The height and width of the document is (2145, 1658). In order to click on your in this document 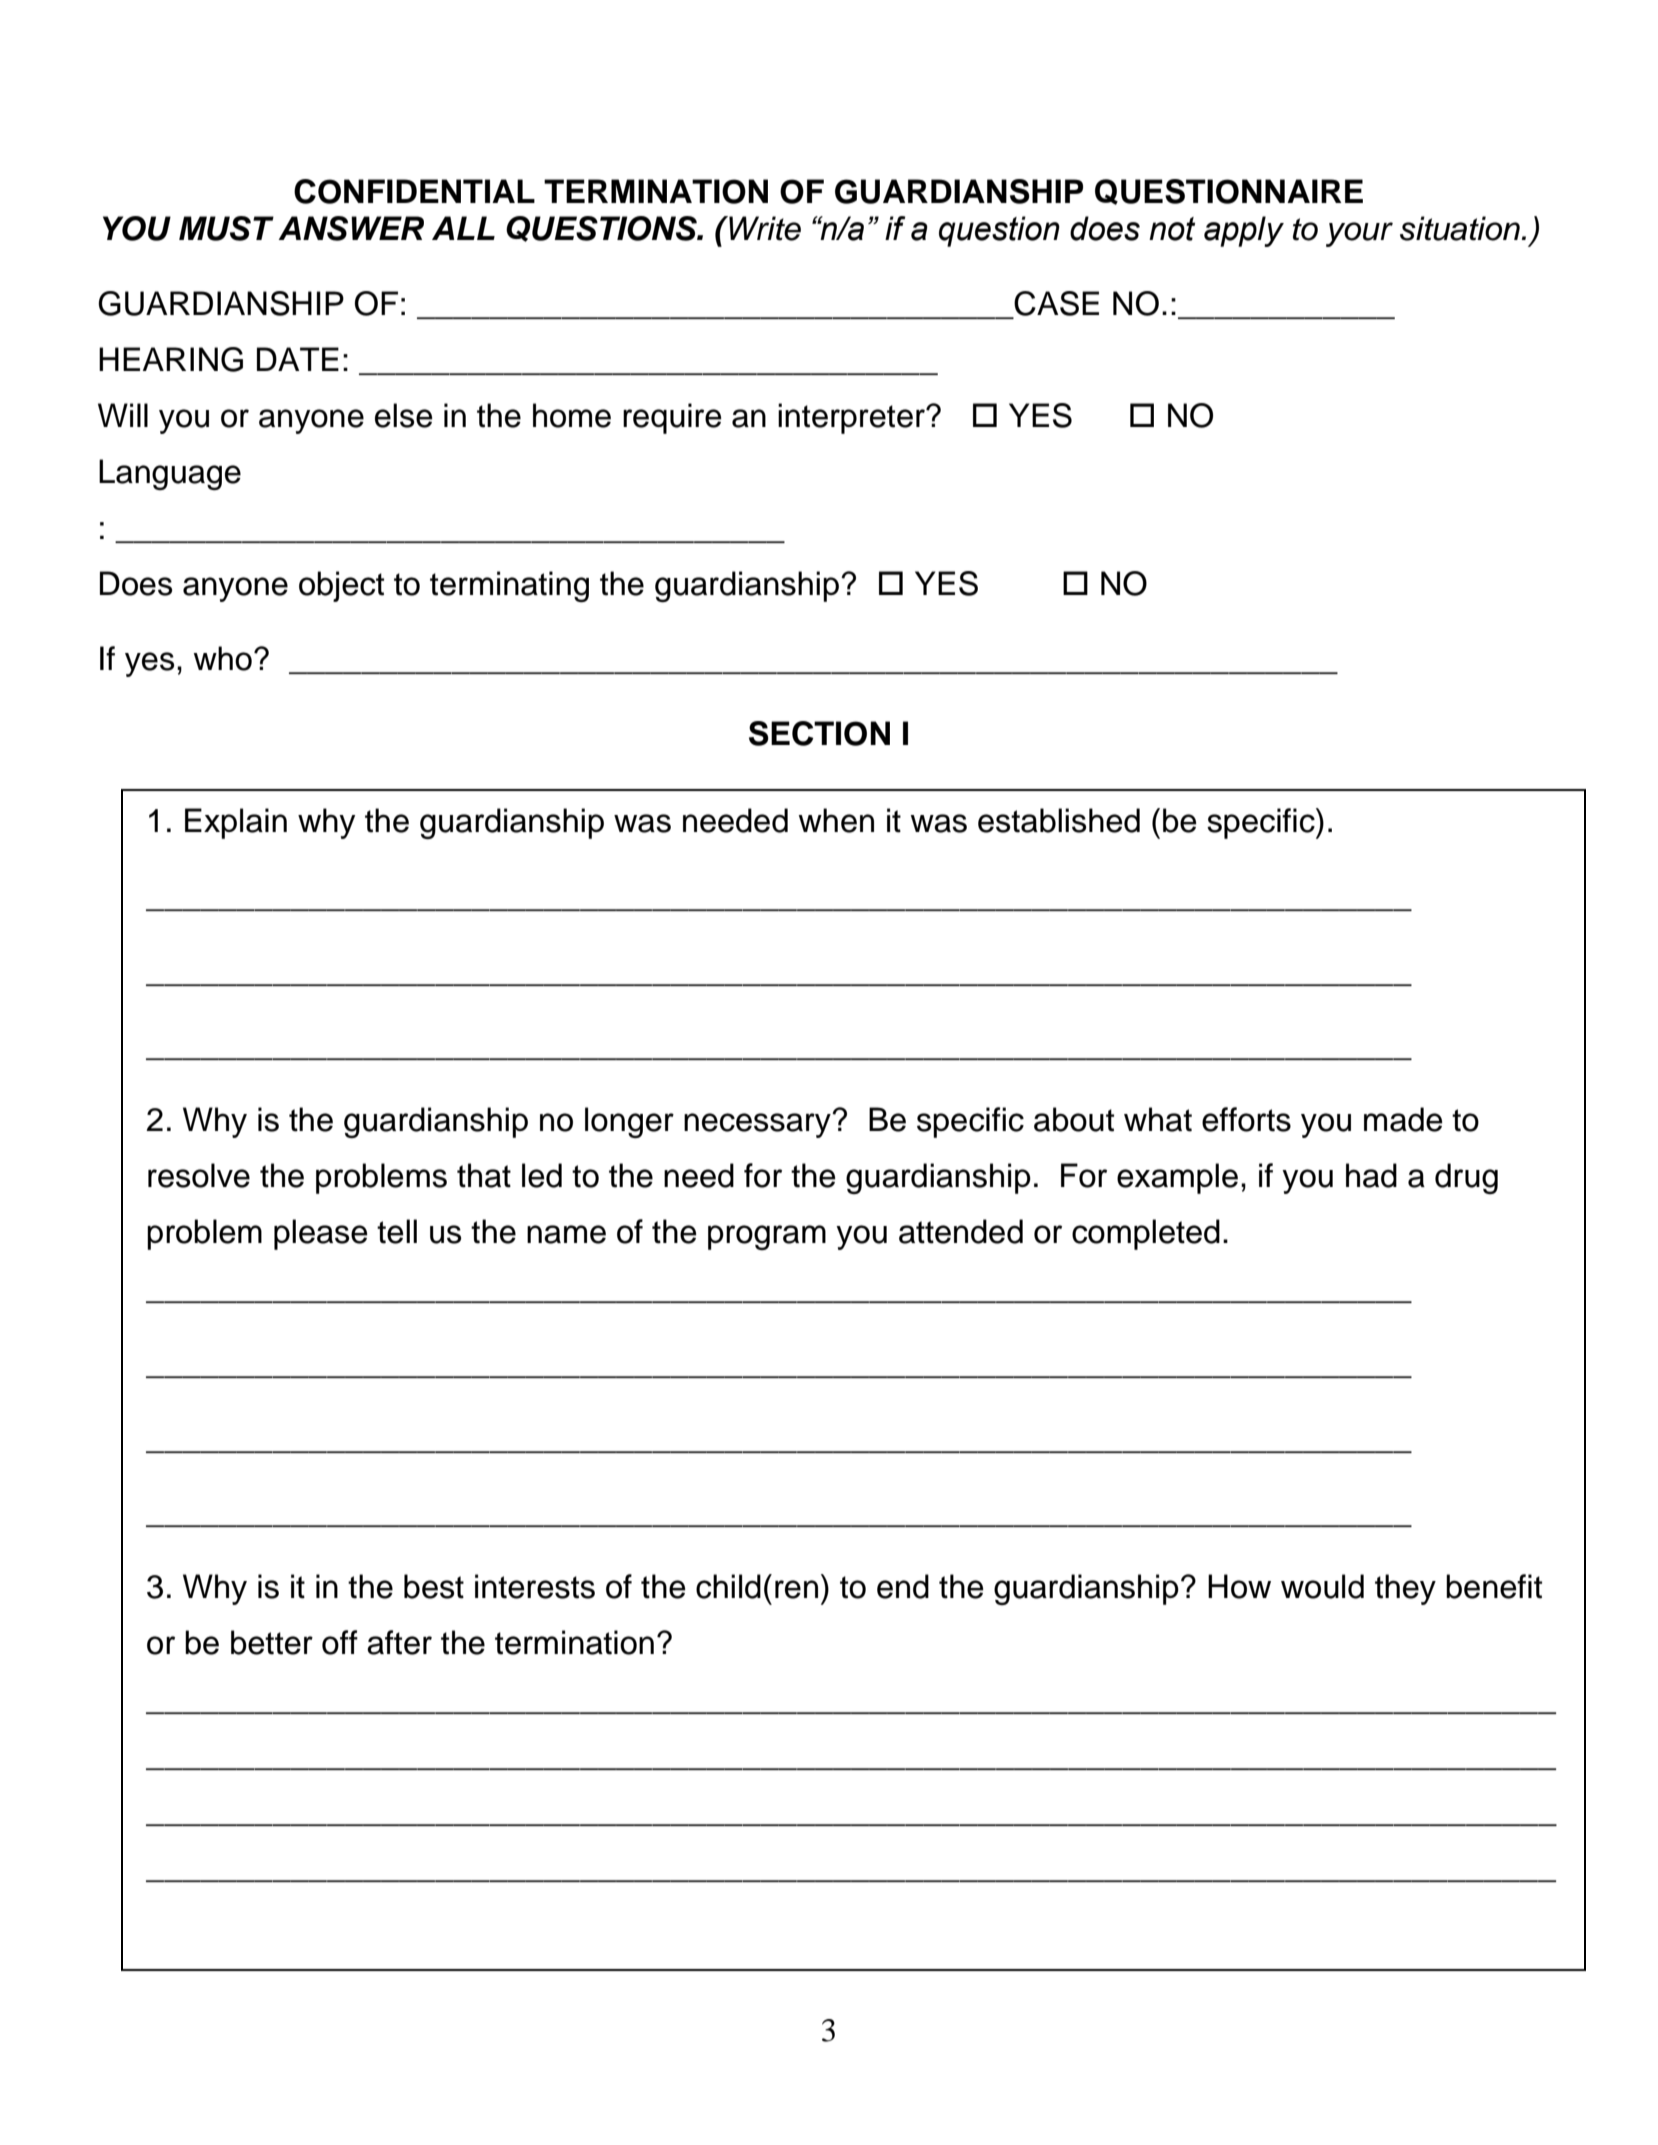, I will do `click(1359, 234)`.
